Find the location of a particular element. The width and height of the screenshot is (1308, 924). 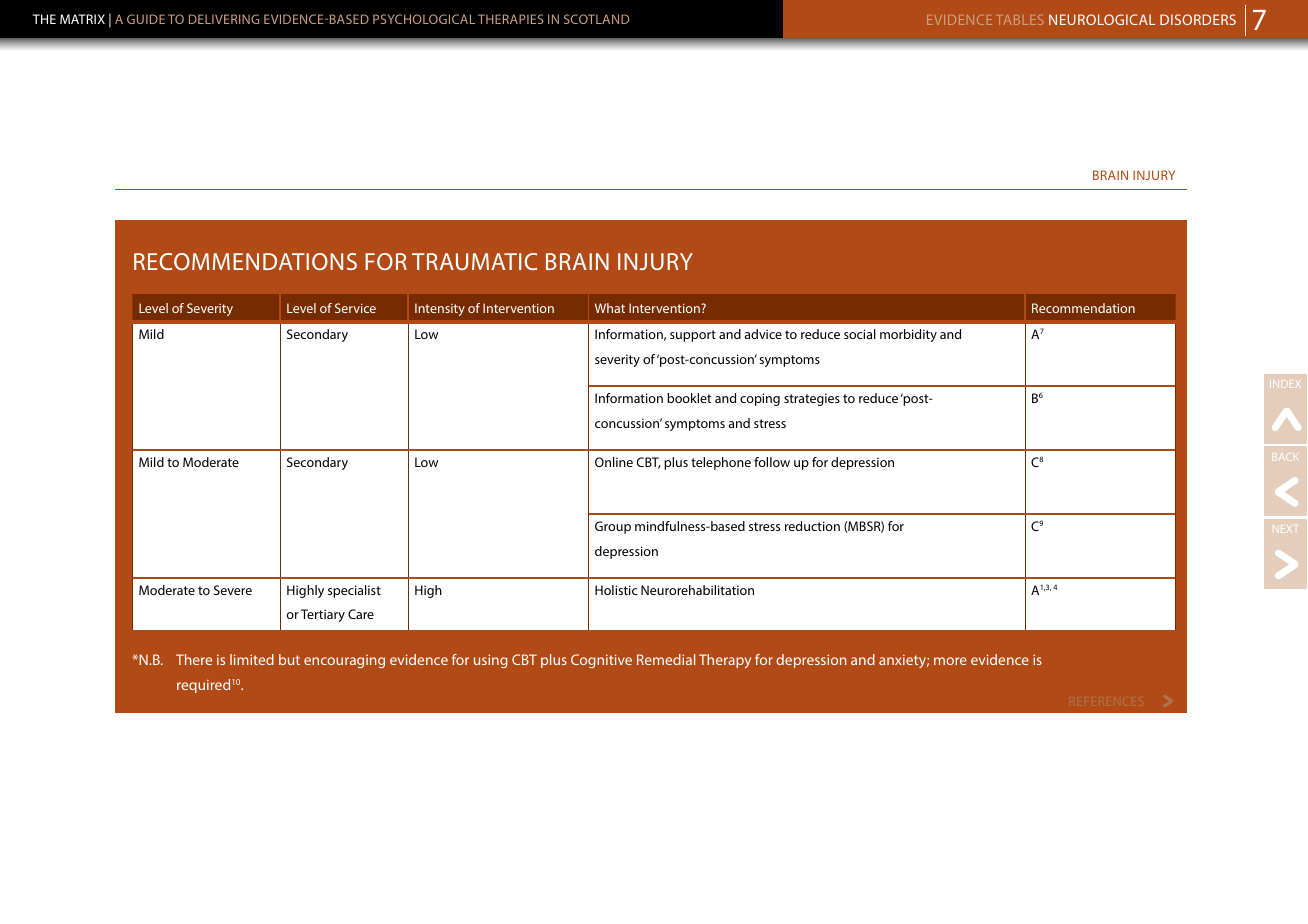

Remedial is located at coordinates (666, 659).
